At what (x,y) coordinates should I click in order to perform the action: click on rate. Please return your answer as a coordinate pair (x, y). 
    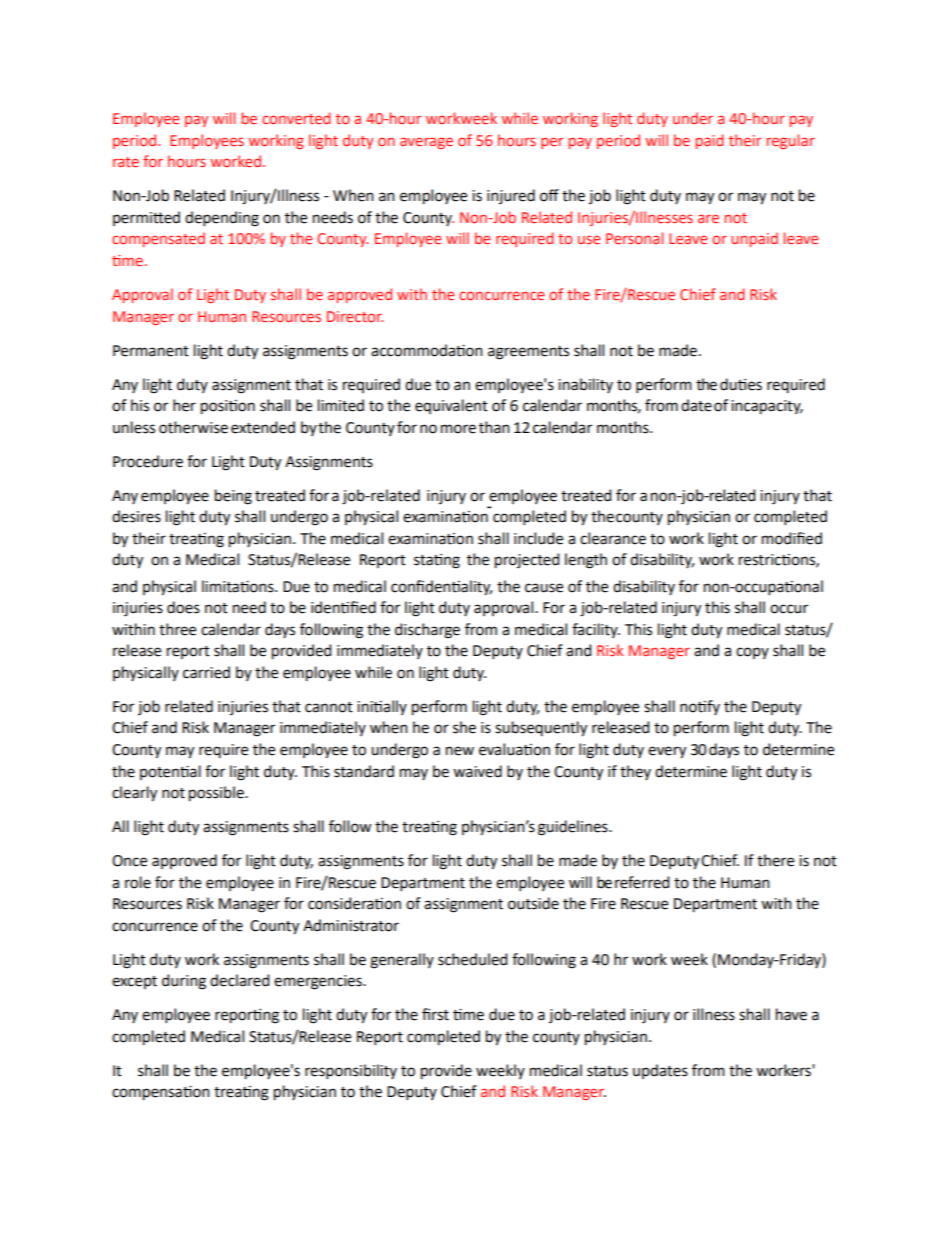
    Looking at the image, I should click on (126, 162).
